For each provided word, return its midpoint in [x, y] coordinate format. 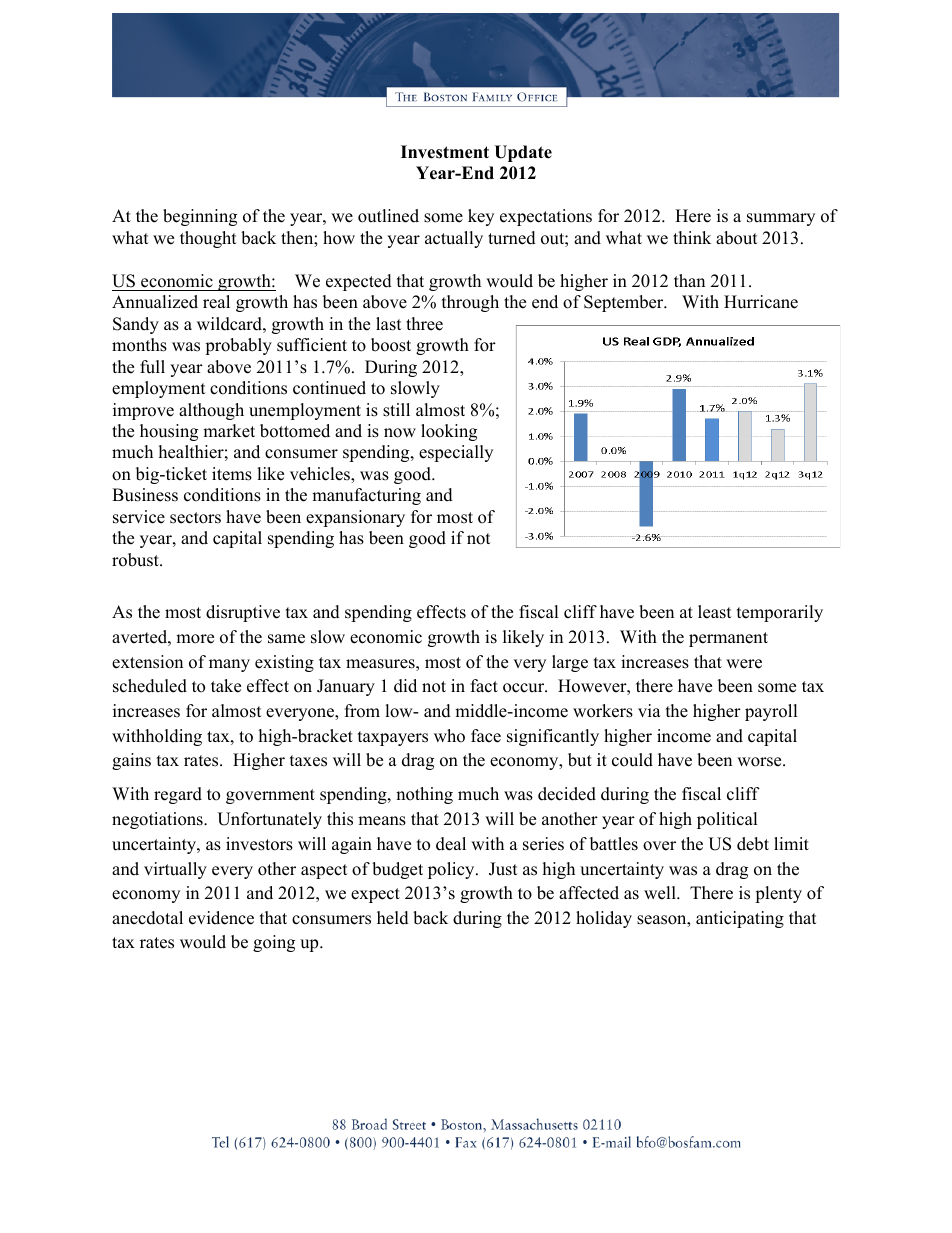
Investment [445, 152]
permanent [728, 639]
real [216, 302]
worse [760, 762]
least [715, 612]
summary [781, 219]
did [405, 686]
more [195, 639]
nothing [424, 795]
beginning [200, 217]
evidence [221, 918]
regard [178, 795]
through [470, 303]
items [232, 474]
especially [456, 453]
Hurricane [761, 302]
